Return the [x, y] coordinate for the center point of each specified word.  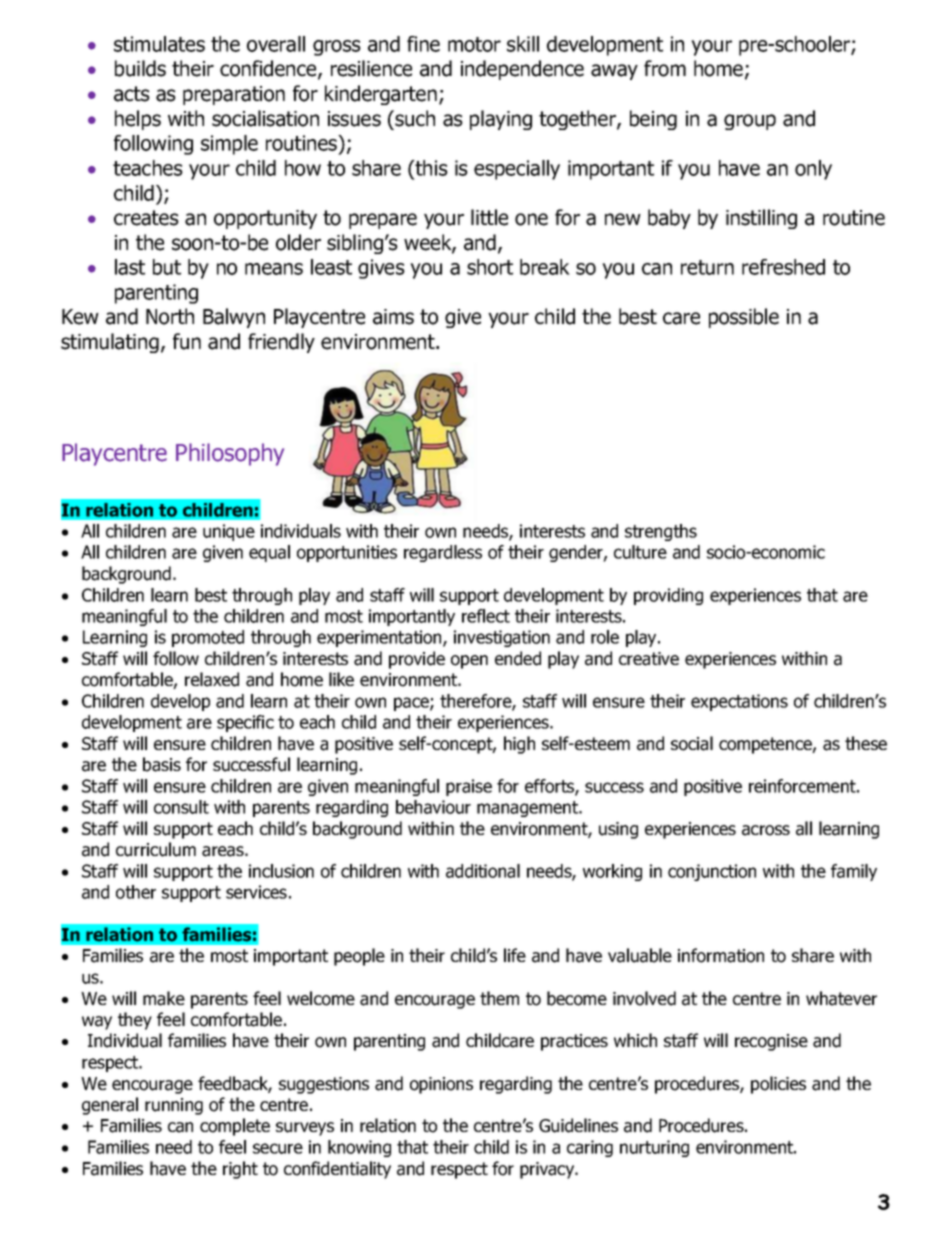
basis [162, 764]
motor [474, 44]
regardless [443, 553]
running [174, 1106]
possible [744, 318]
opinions [441, 1085]
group [750, 122]
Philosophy [230, 454]
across [766, 830]
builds [140, 68]
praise [469, 787]
